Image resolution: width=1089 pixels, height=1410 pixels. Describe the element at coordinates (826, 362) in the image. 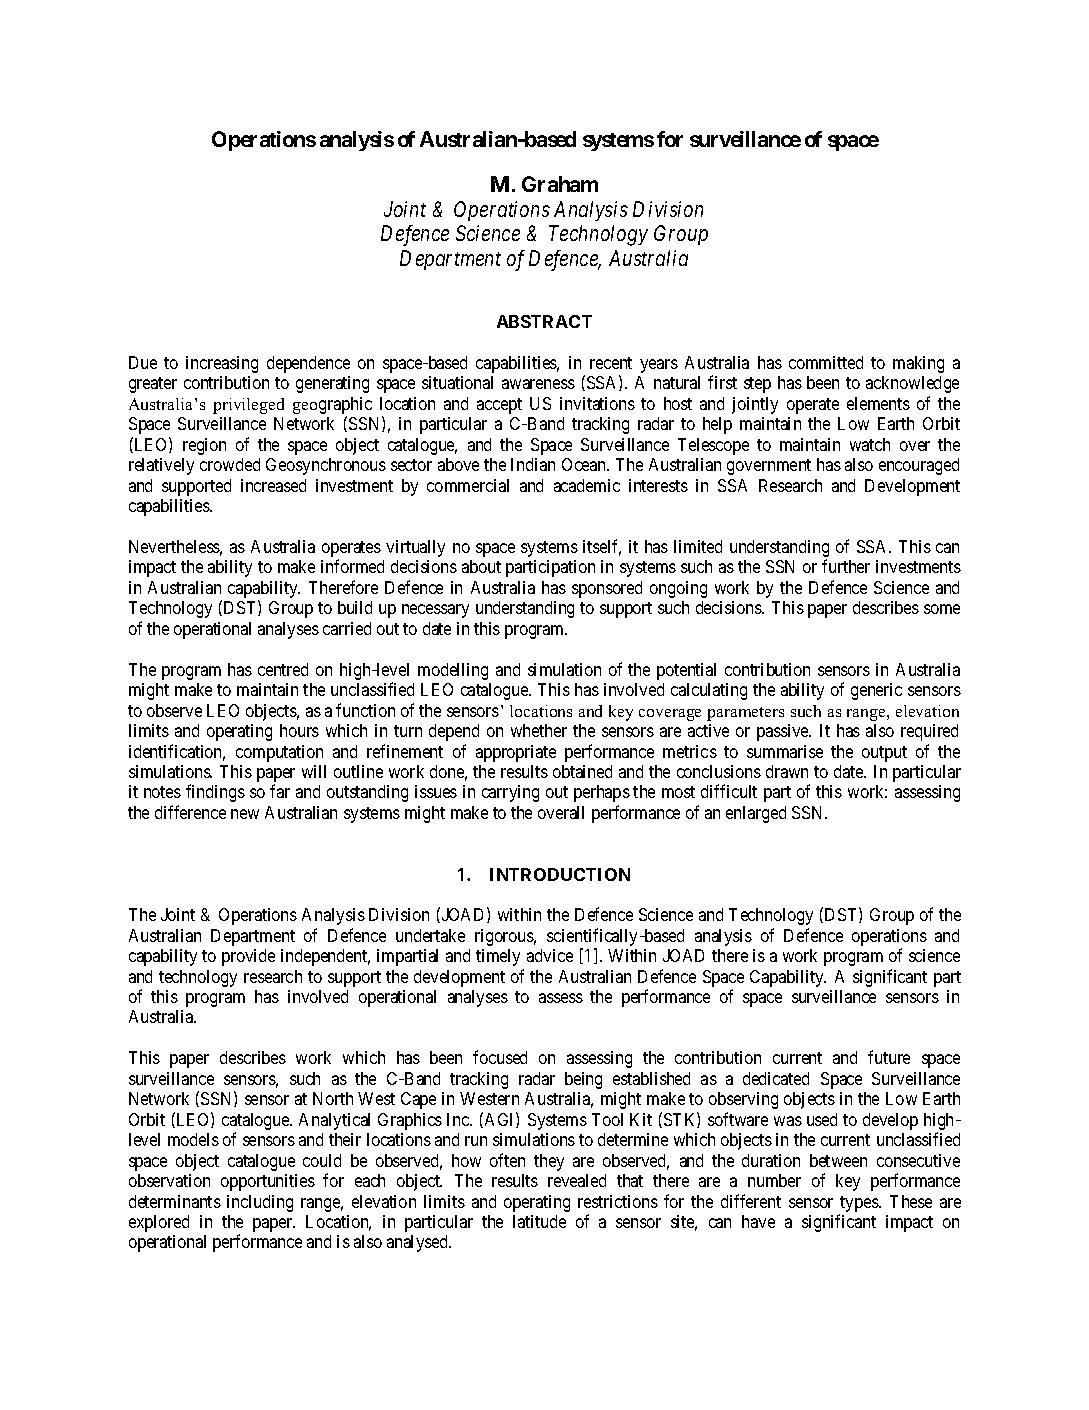

I see `committed` at that location.
